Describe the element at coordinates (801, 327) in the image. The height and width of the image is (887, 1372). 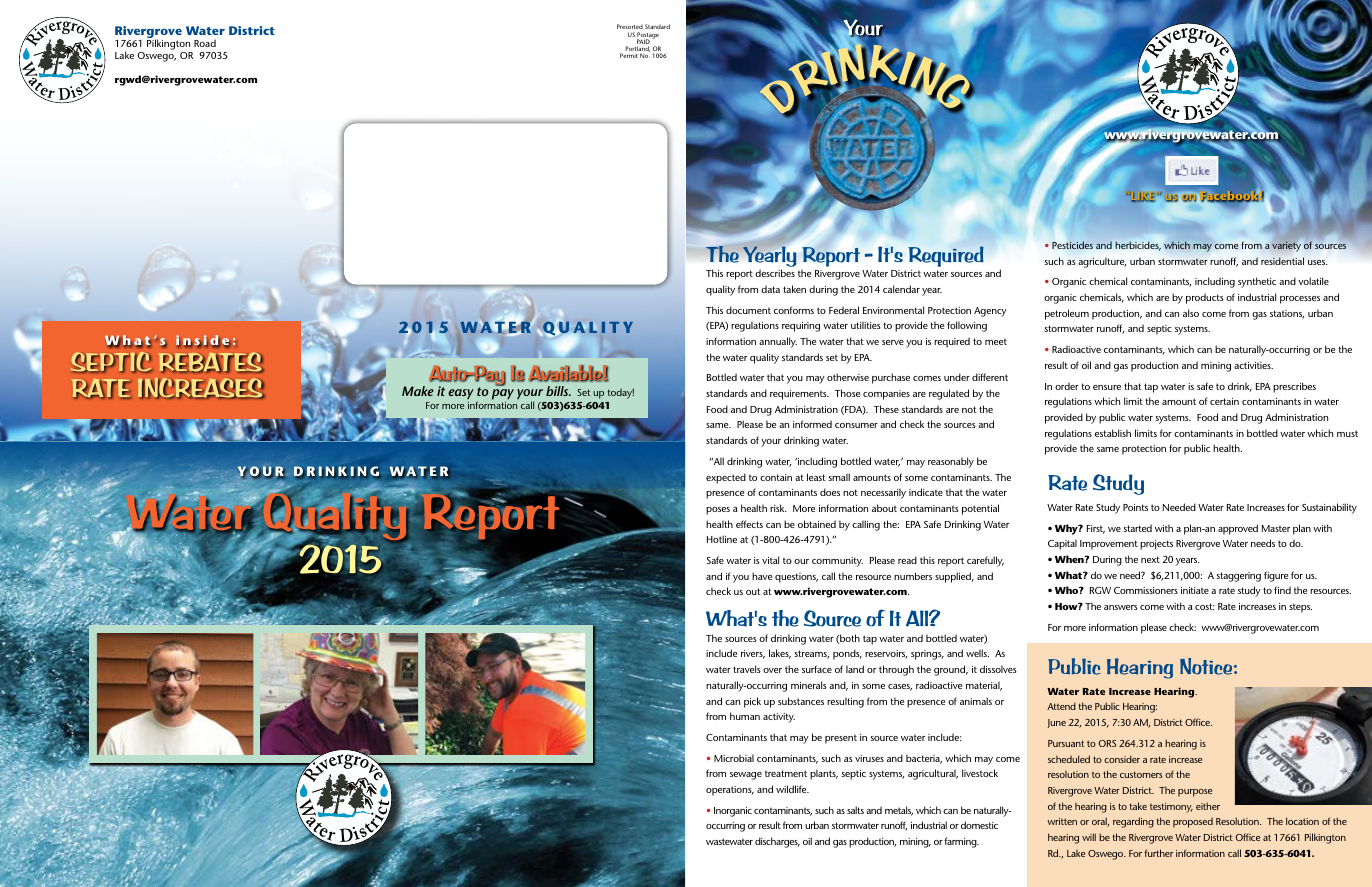
I see `requiring` at that location.
